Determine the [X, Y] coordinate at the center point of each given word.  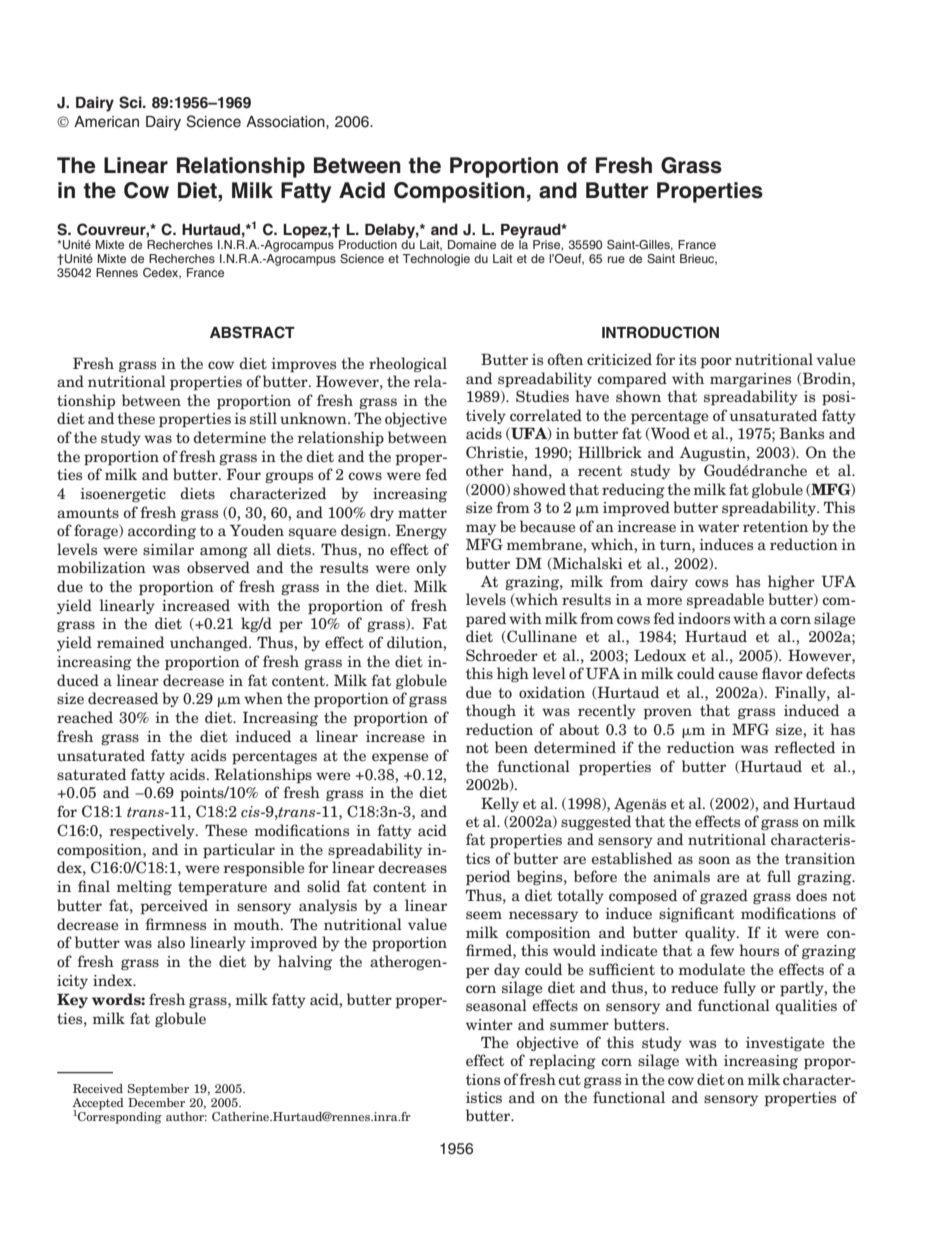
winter [489, 1025]
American [106, 122]
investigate [785, 1044]
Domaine [472, 244]
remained [130, 642]
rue [616, 259]
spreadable [725, 601]
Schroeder [502, 655]
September [158, 1090]
